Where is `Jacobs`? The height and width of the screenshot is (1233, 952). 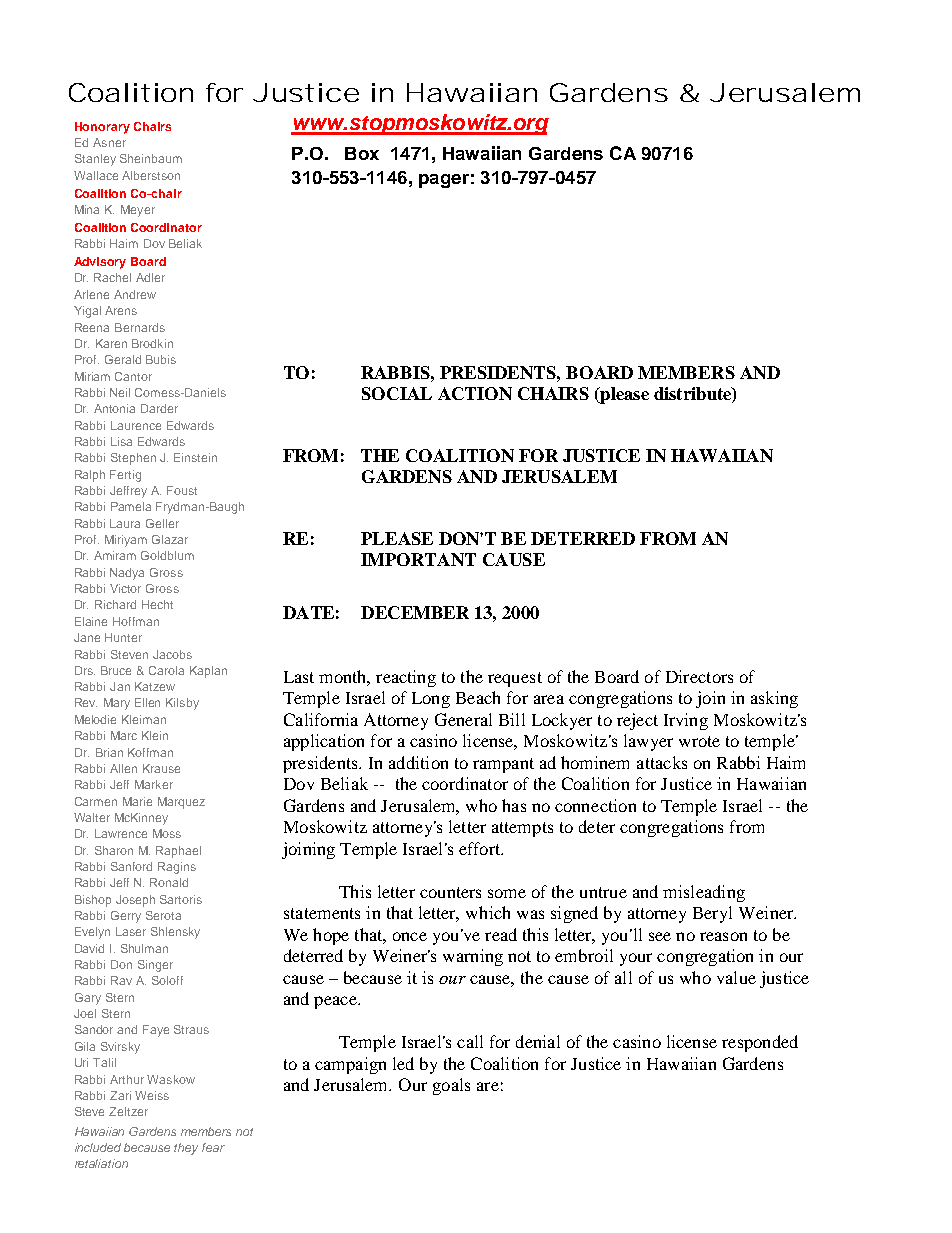 Jacobs is located at coordinates (172, 654).
